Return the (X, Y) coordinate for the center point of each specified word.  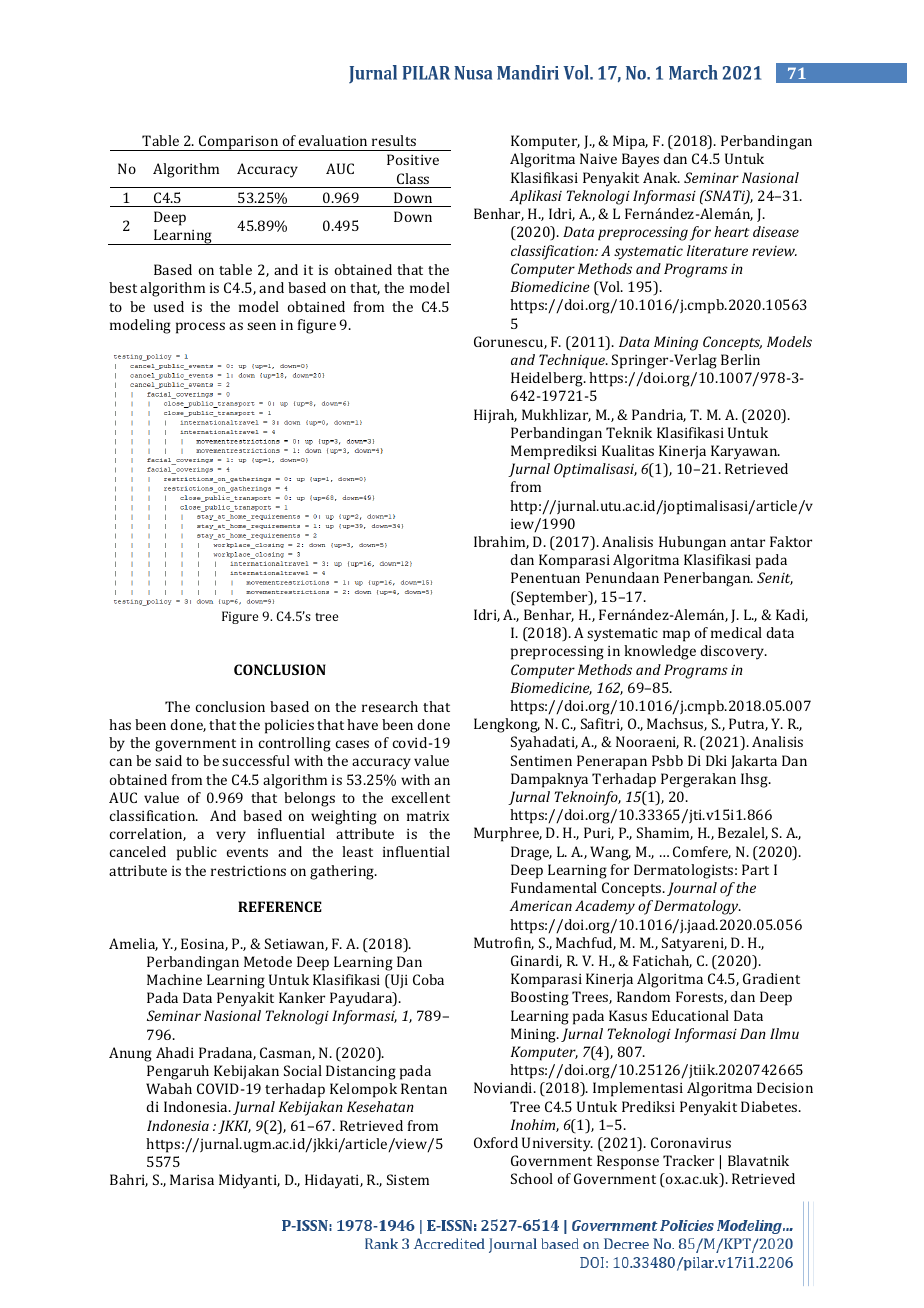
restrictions (248, 871)
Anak (661, 177)
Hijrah (495, 416)
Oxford (496, 1142)
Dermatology (697, 907)
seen (261, 326)
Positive (413, 159)
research (390, 706)
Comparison (239, 143)
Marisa (192, 1179)
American (541, 905)
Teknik (629, 432)
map (676, 636)
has (120, 724)
